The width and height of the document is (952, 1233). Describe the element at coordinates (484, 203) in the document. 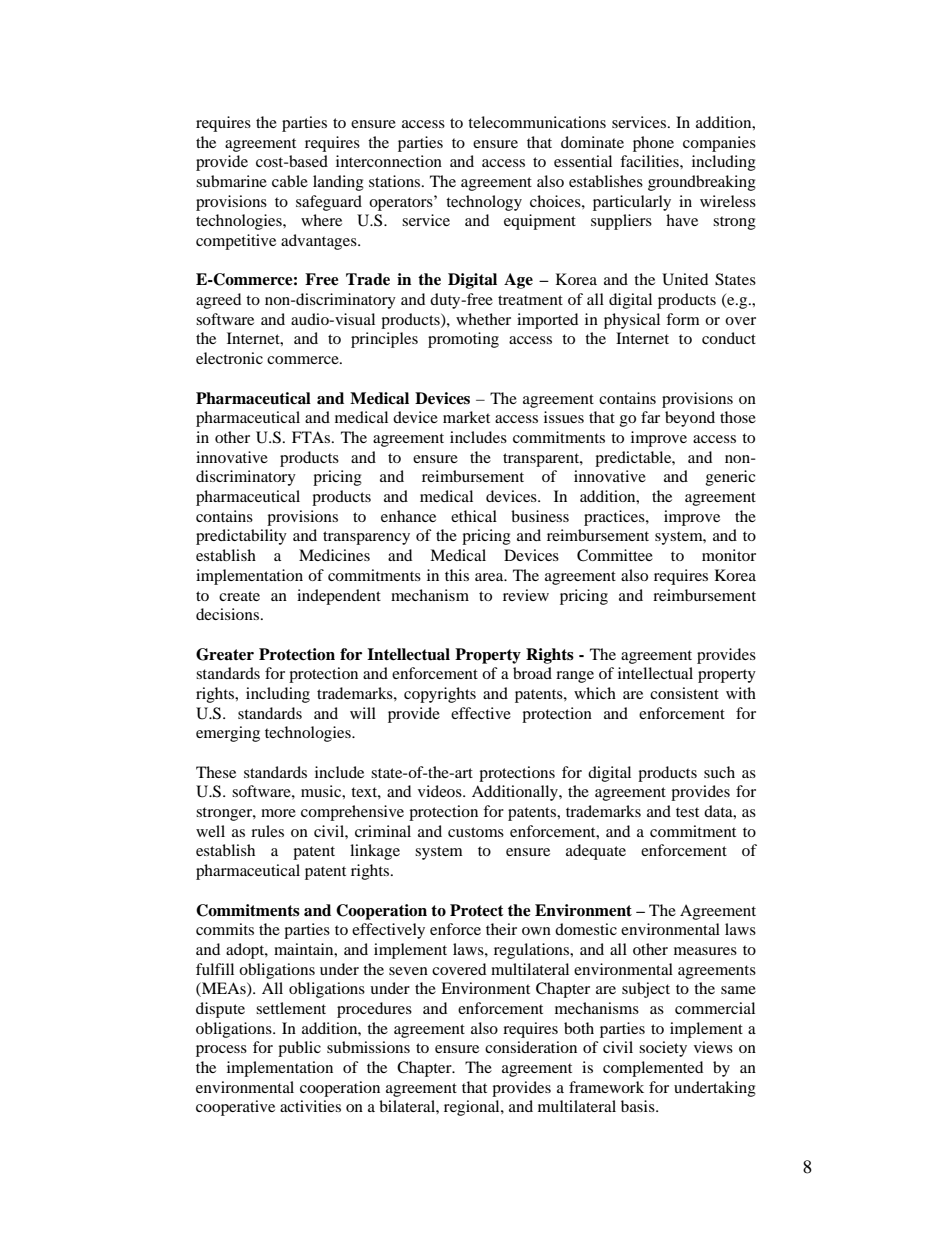

I see `technology` at that location.
